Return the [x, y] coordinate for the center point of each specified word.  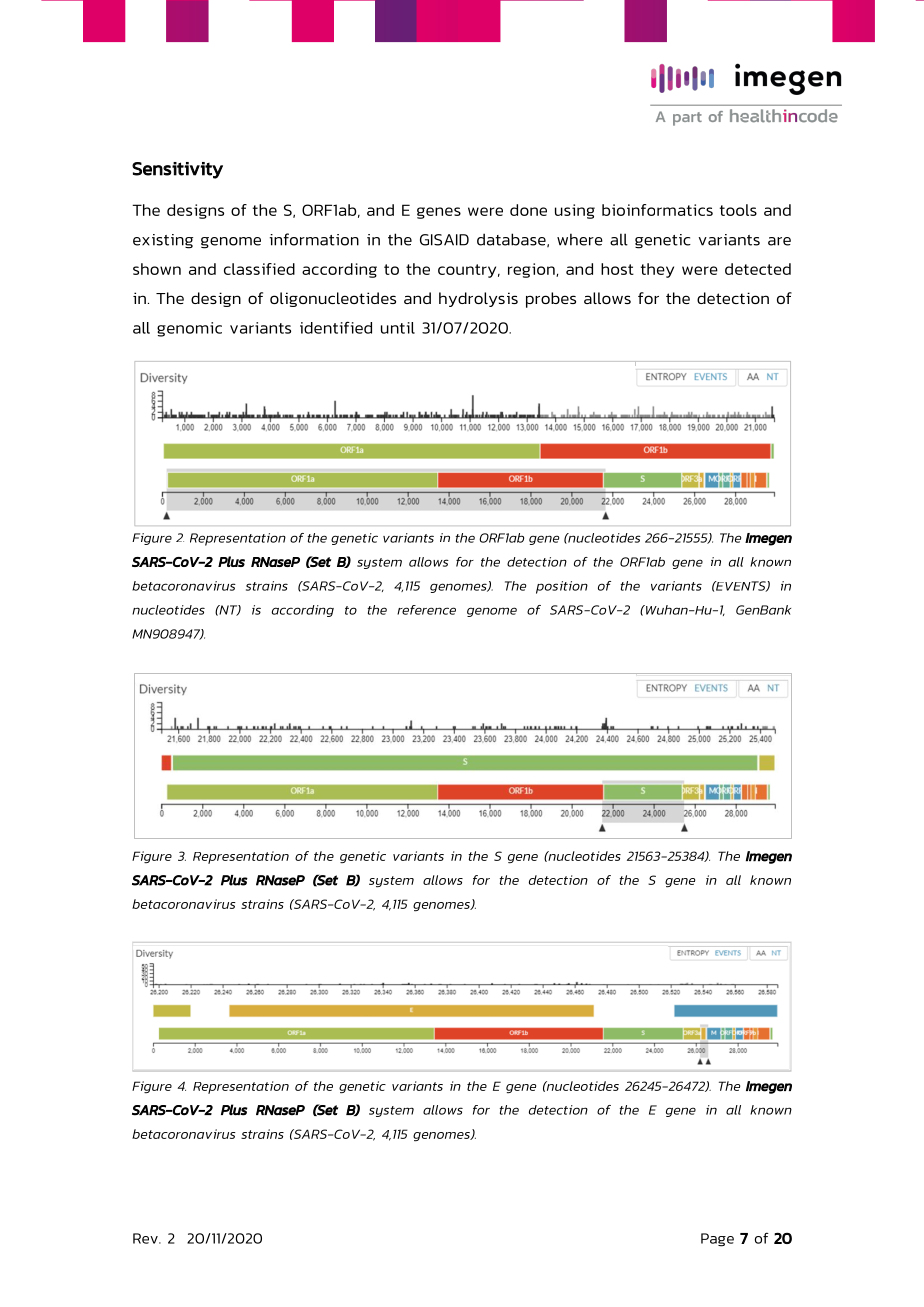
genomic [189, 329]
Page [717, 1240]
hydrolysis [478, 299]
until [398, 328]
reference [426, 610]
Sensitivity [177, 170]
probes [551, 300]
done [528, 210]
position [562, 587]
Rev [146, 1238]
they [657, 270]
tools [738, 210]
